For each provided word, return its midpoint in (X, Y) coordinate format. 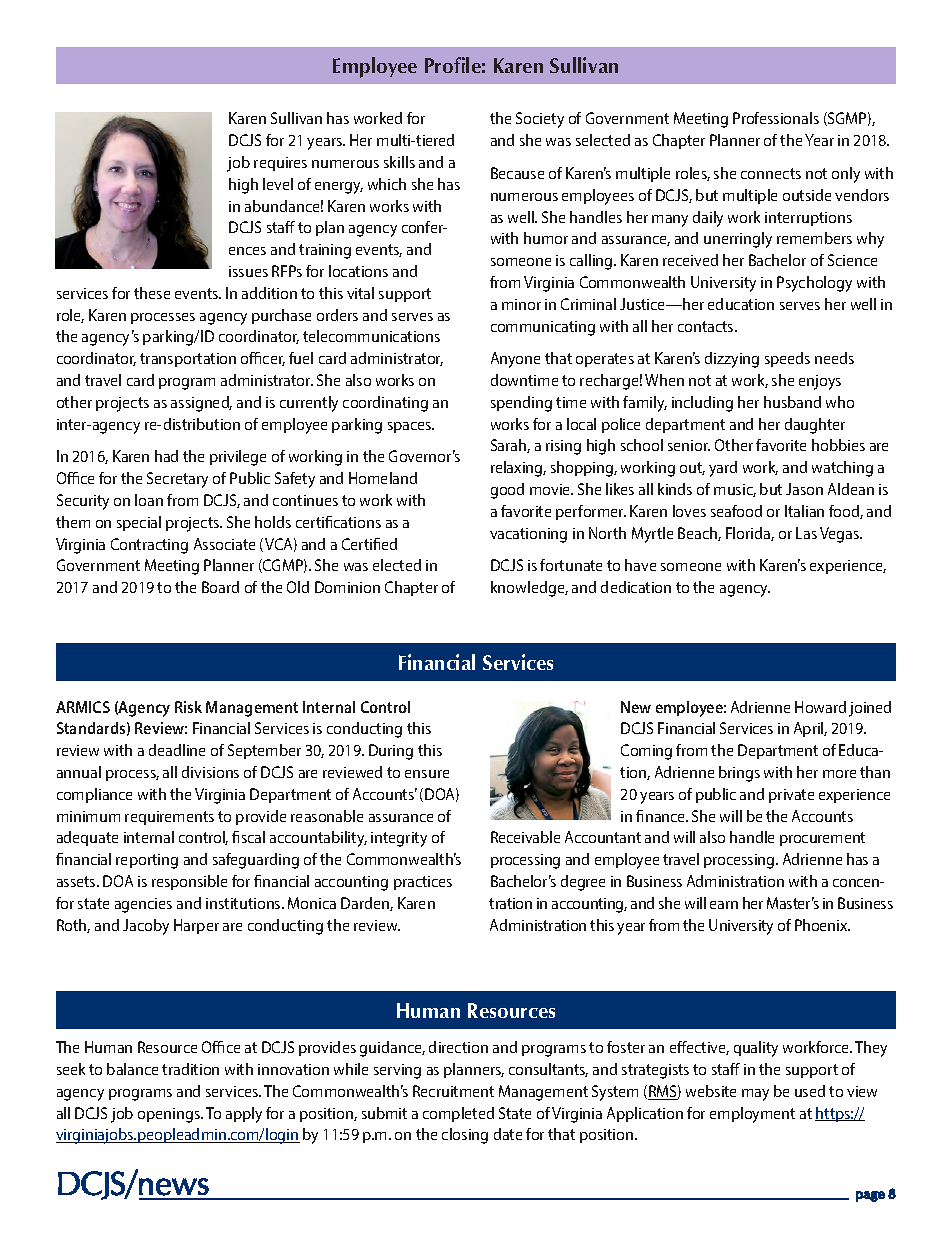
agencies (143, 905)
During (391, 752)
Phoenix (822, 925)
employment (752, 1115)
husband (792, 402)
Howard (820, 707)
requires (280, 164)
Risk (188, 707)
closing (465, 1136)
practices (423, 883)
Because (517, 173)
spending (521, 404)
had (166, 456)
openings (170, 1115)
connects (771, 173)
